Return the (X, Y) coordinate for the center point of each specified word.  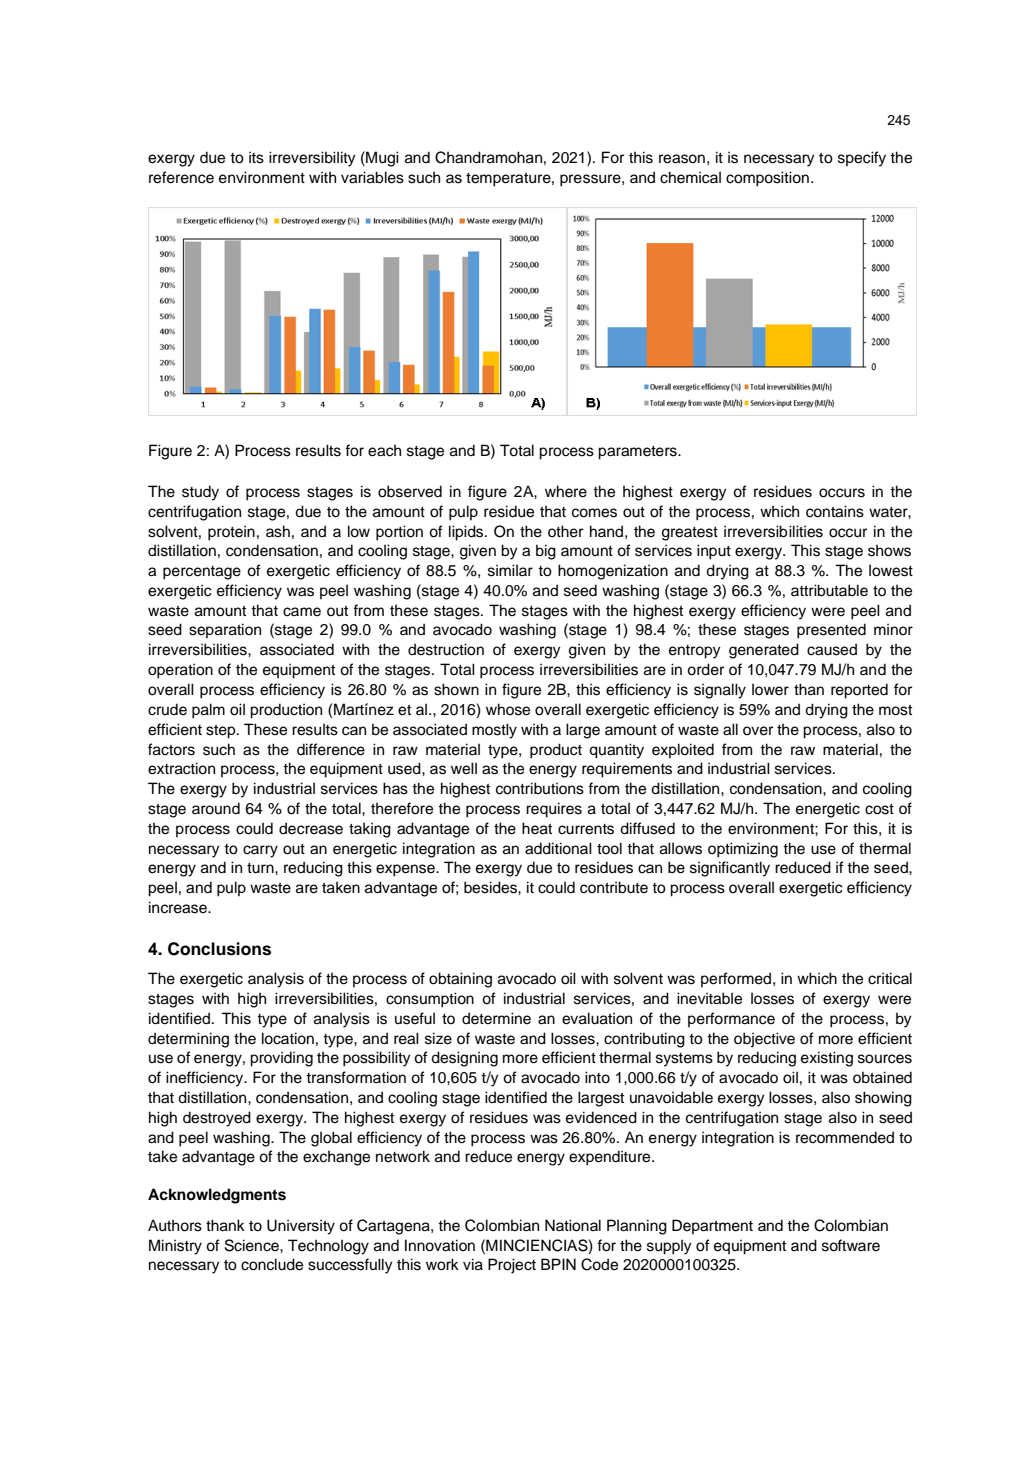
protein (231, 533)
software (851, 1245)
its (256, 157)
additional (558, 848)
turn (261, 868)
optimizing (743, 850)
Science (253, 1245)
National (573, 1225)
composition (767, 179)
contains (835, 511)
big (546, 552)
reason (682, 159)
